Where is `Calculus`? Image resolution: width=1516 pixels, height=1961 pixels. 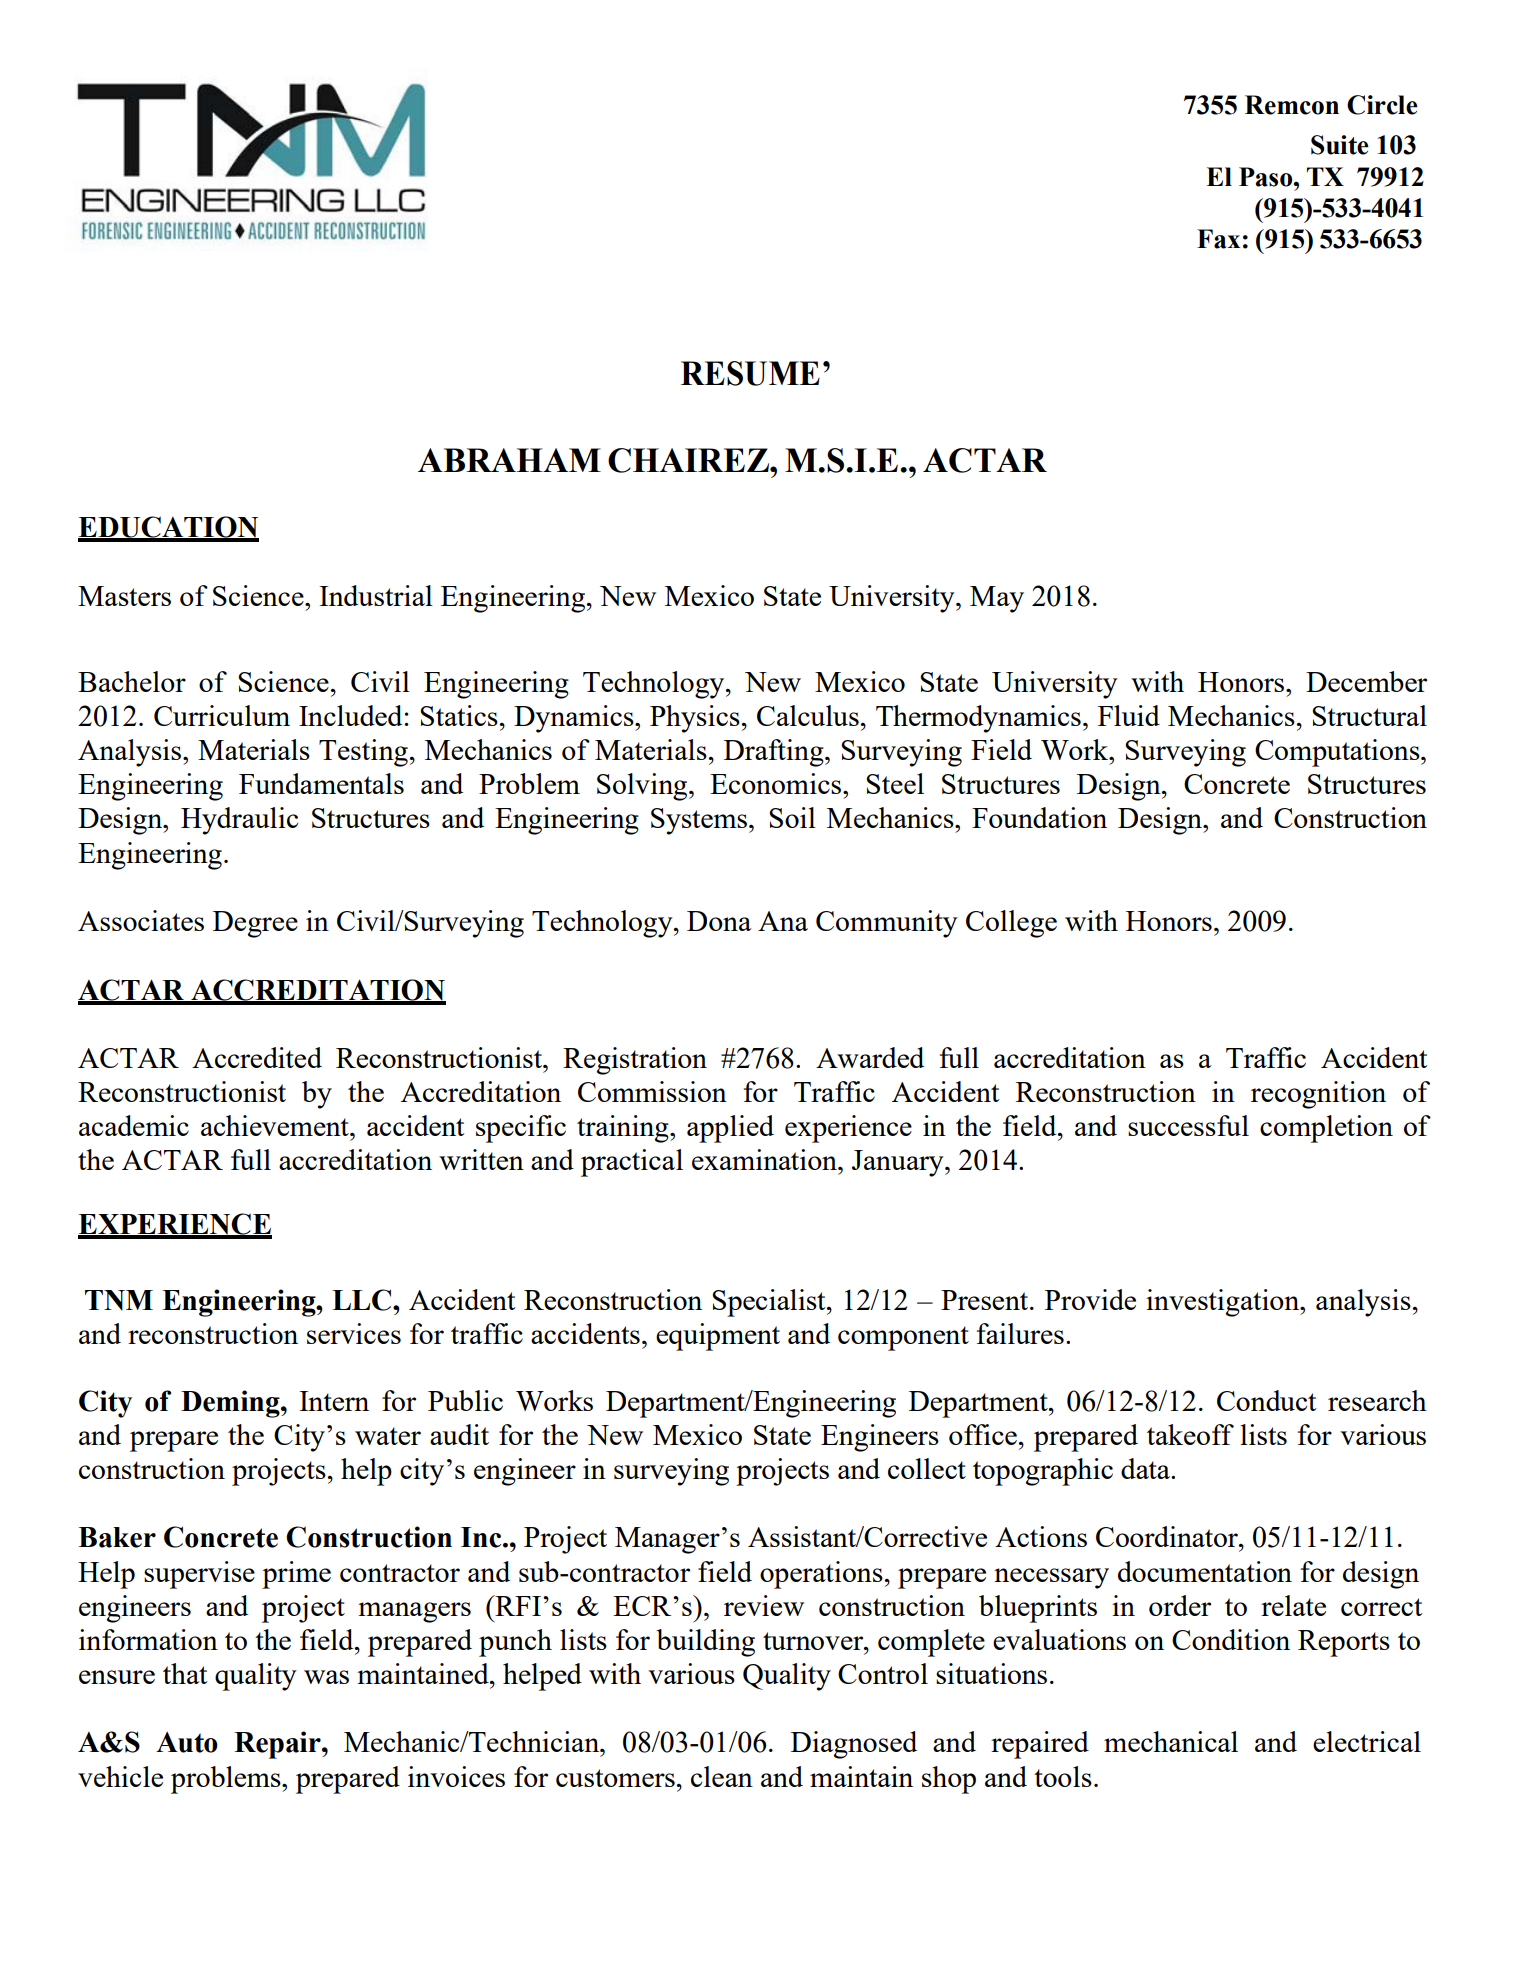
Calculus is located at coordinates (808, 715).
